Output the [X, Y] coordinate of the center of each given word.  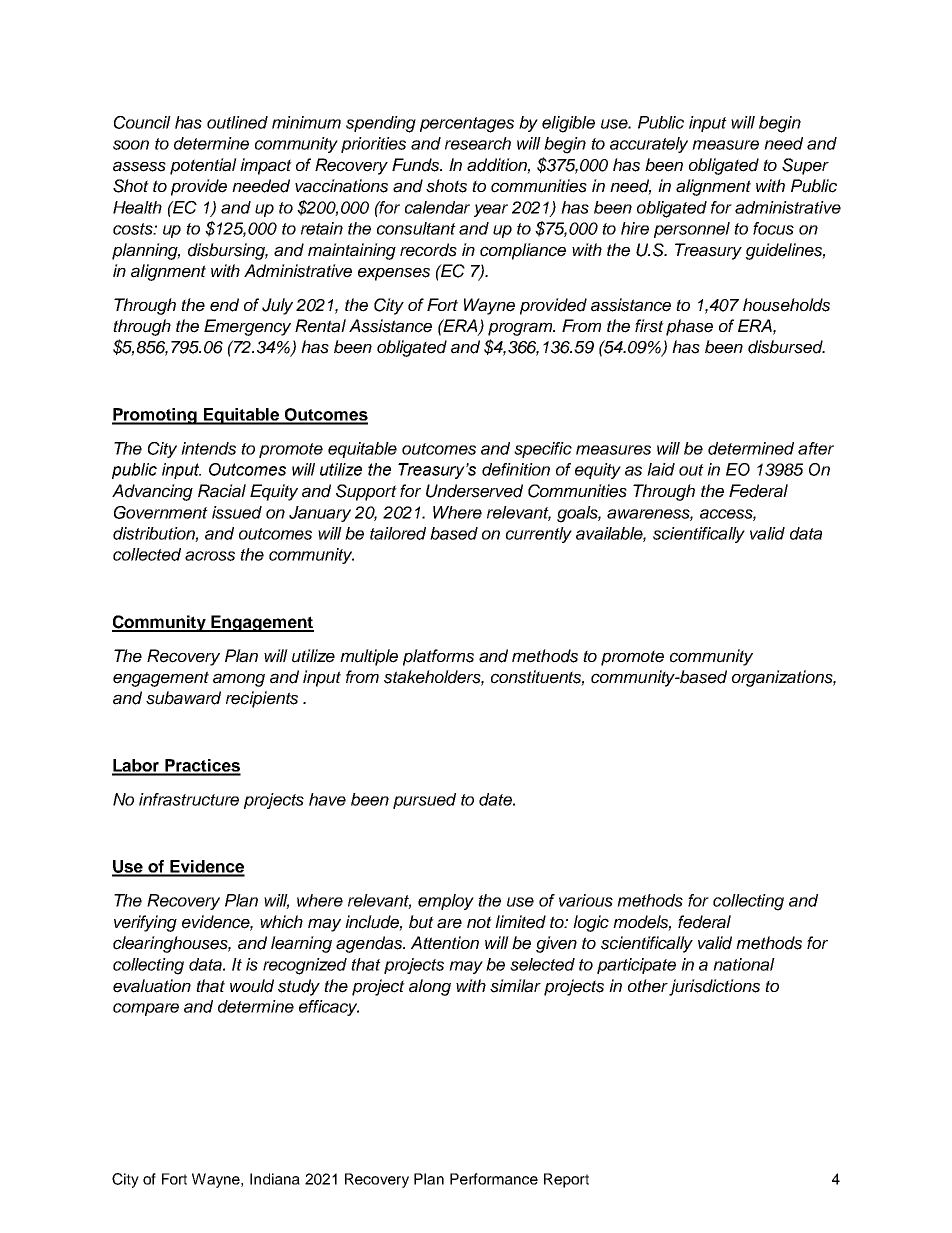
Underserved [474, 491]
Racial [222, 491]
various [586, 900]
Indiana [275, 1179]
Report [566, 1180]
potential [203, 166]
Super [805, 166]
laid [661, 469]
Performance [494, 1179]
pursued [424, 801]
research [478, 143]
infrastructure [189, 799]
